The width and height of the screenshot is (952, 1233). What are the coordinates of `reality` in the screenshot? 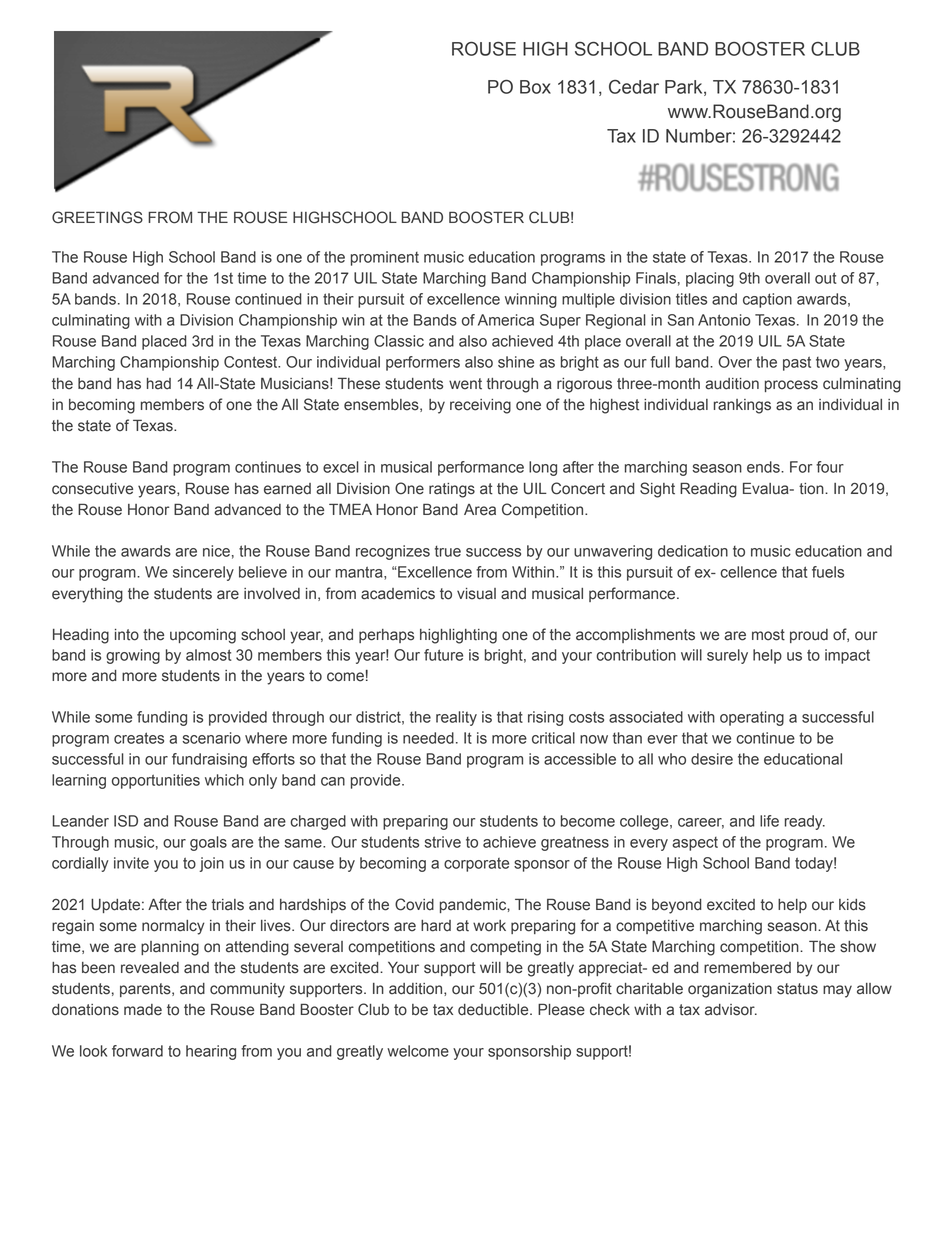 It's located at (456, 718).
